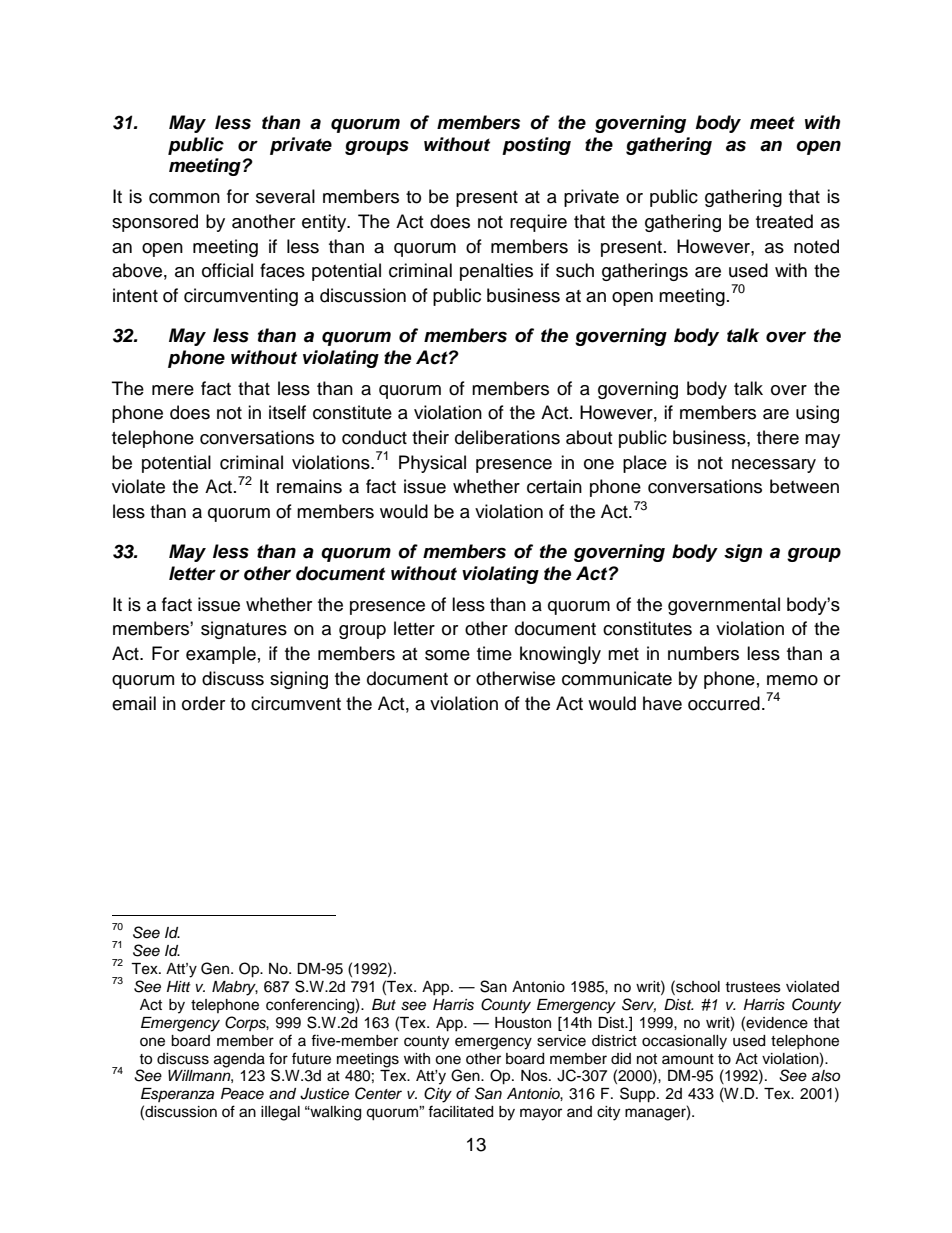 The height and width of the image is (1233, 952). What do you see at coordinates (536, 146) in the image?
I see `posting` at bounding box center [536, 146].
